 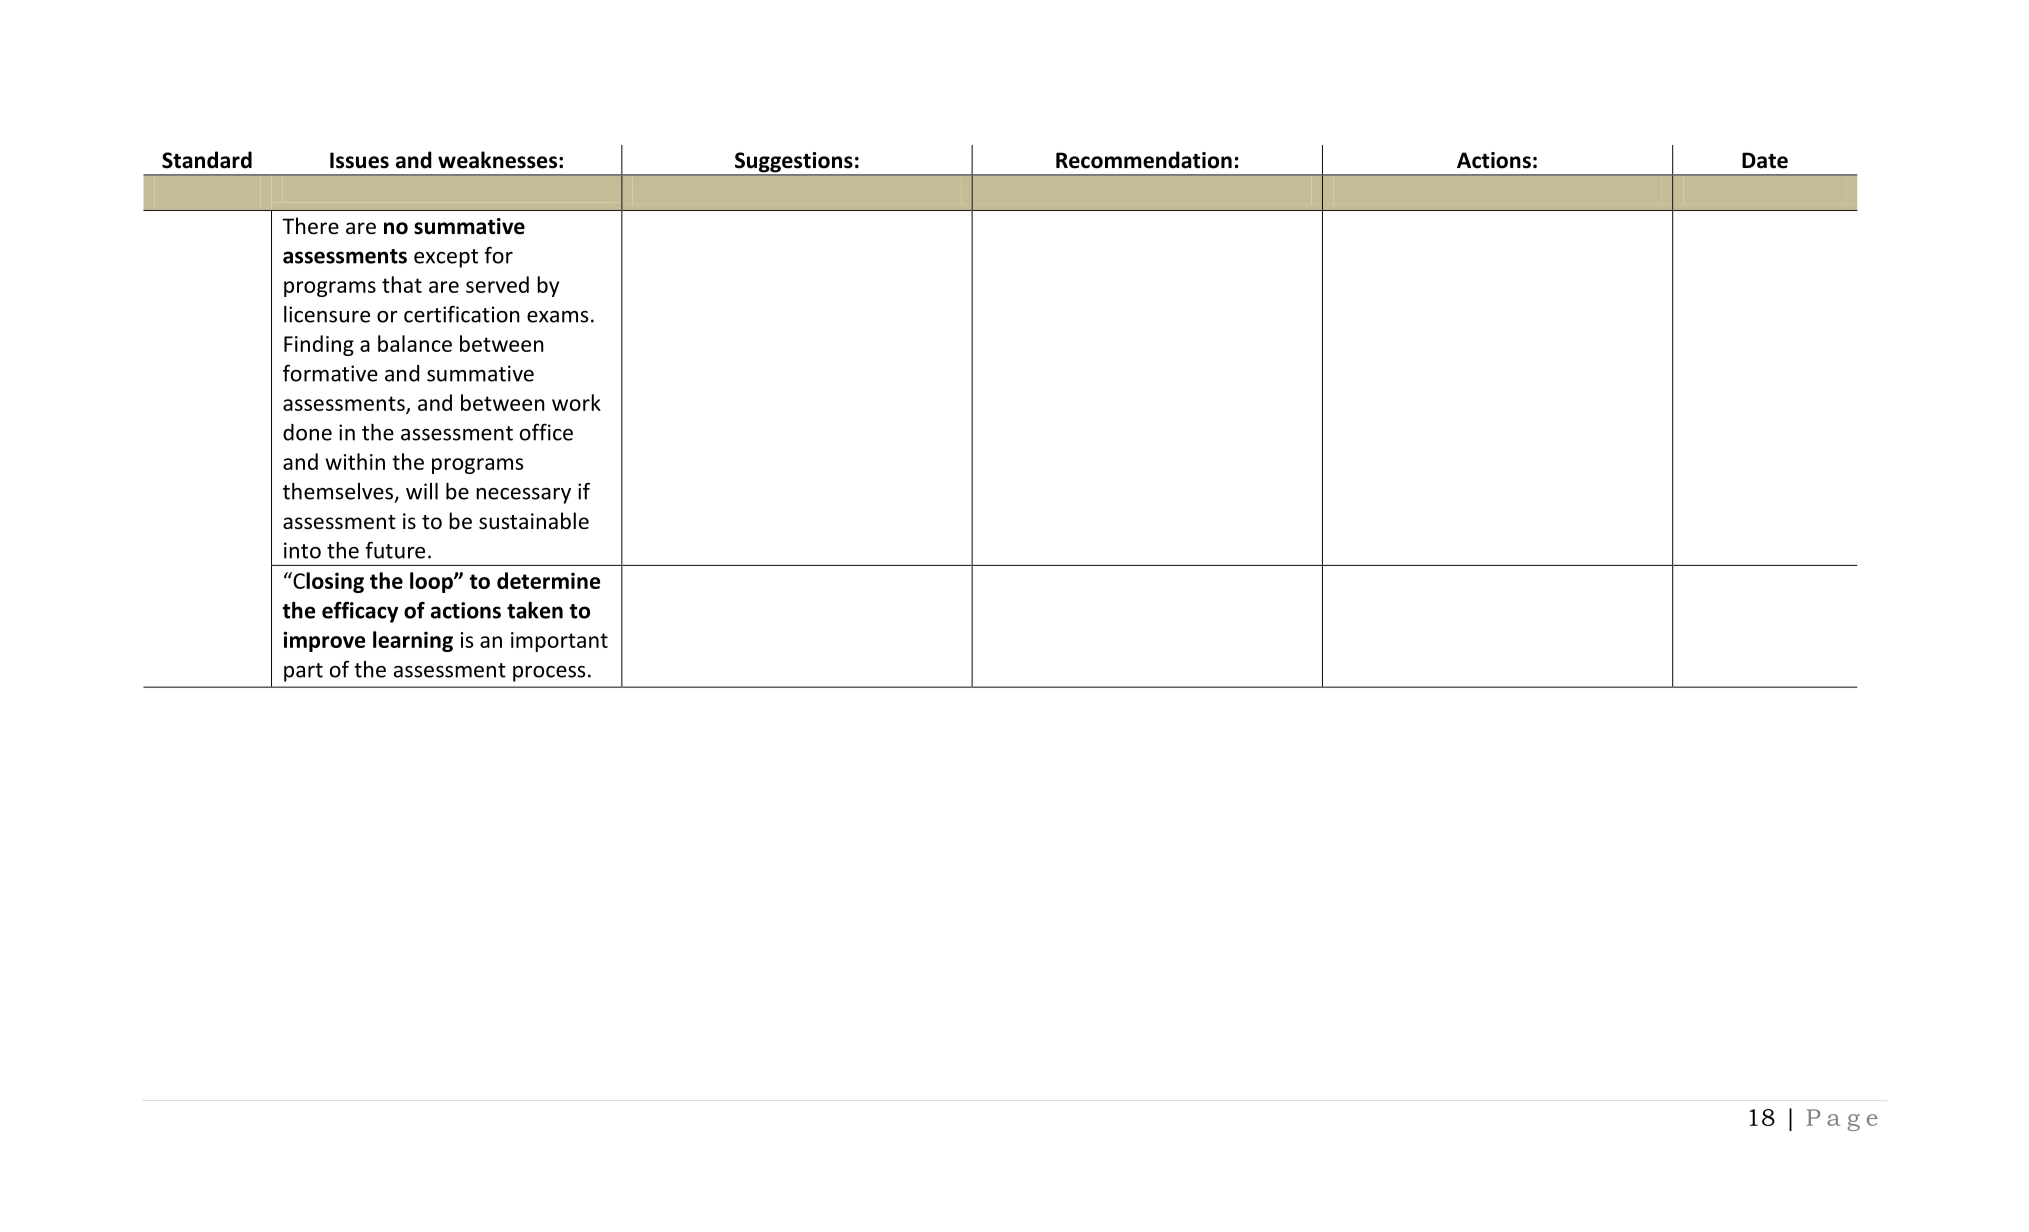 I want to click on important, so click(x=559, y=642).
